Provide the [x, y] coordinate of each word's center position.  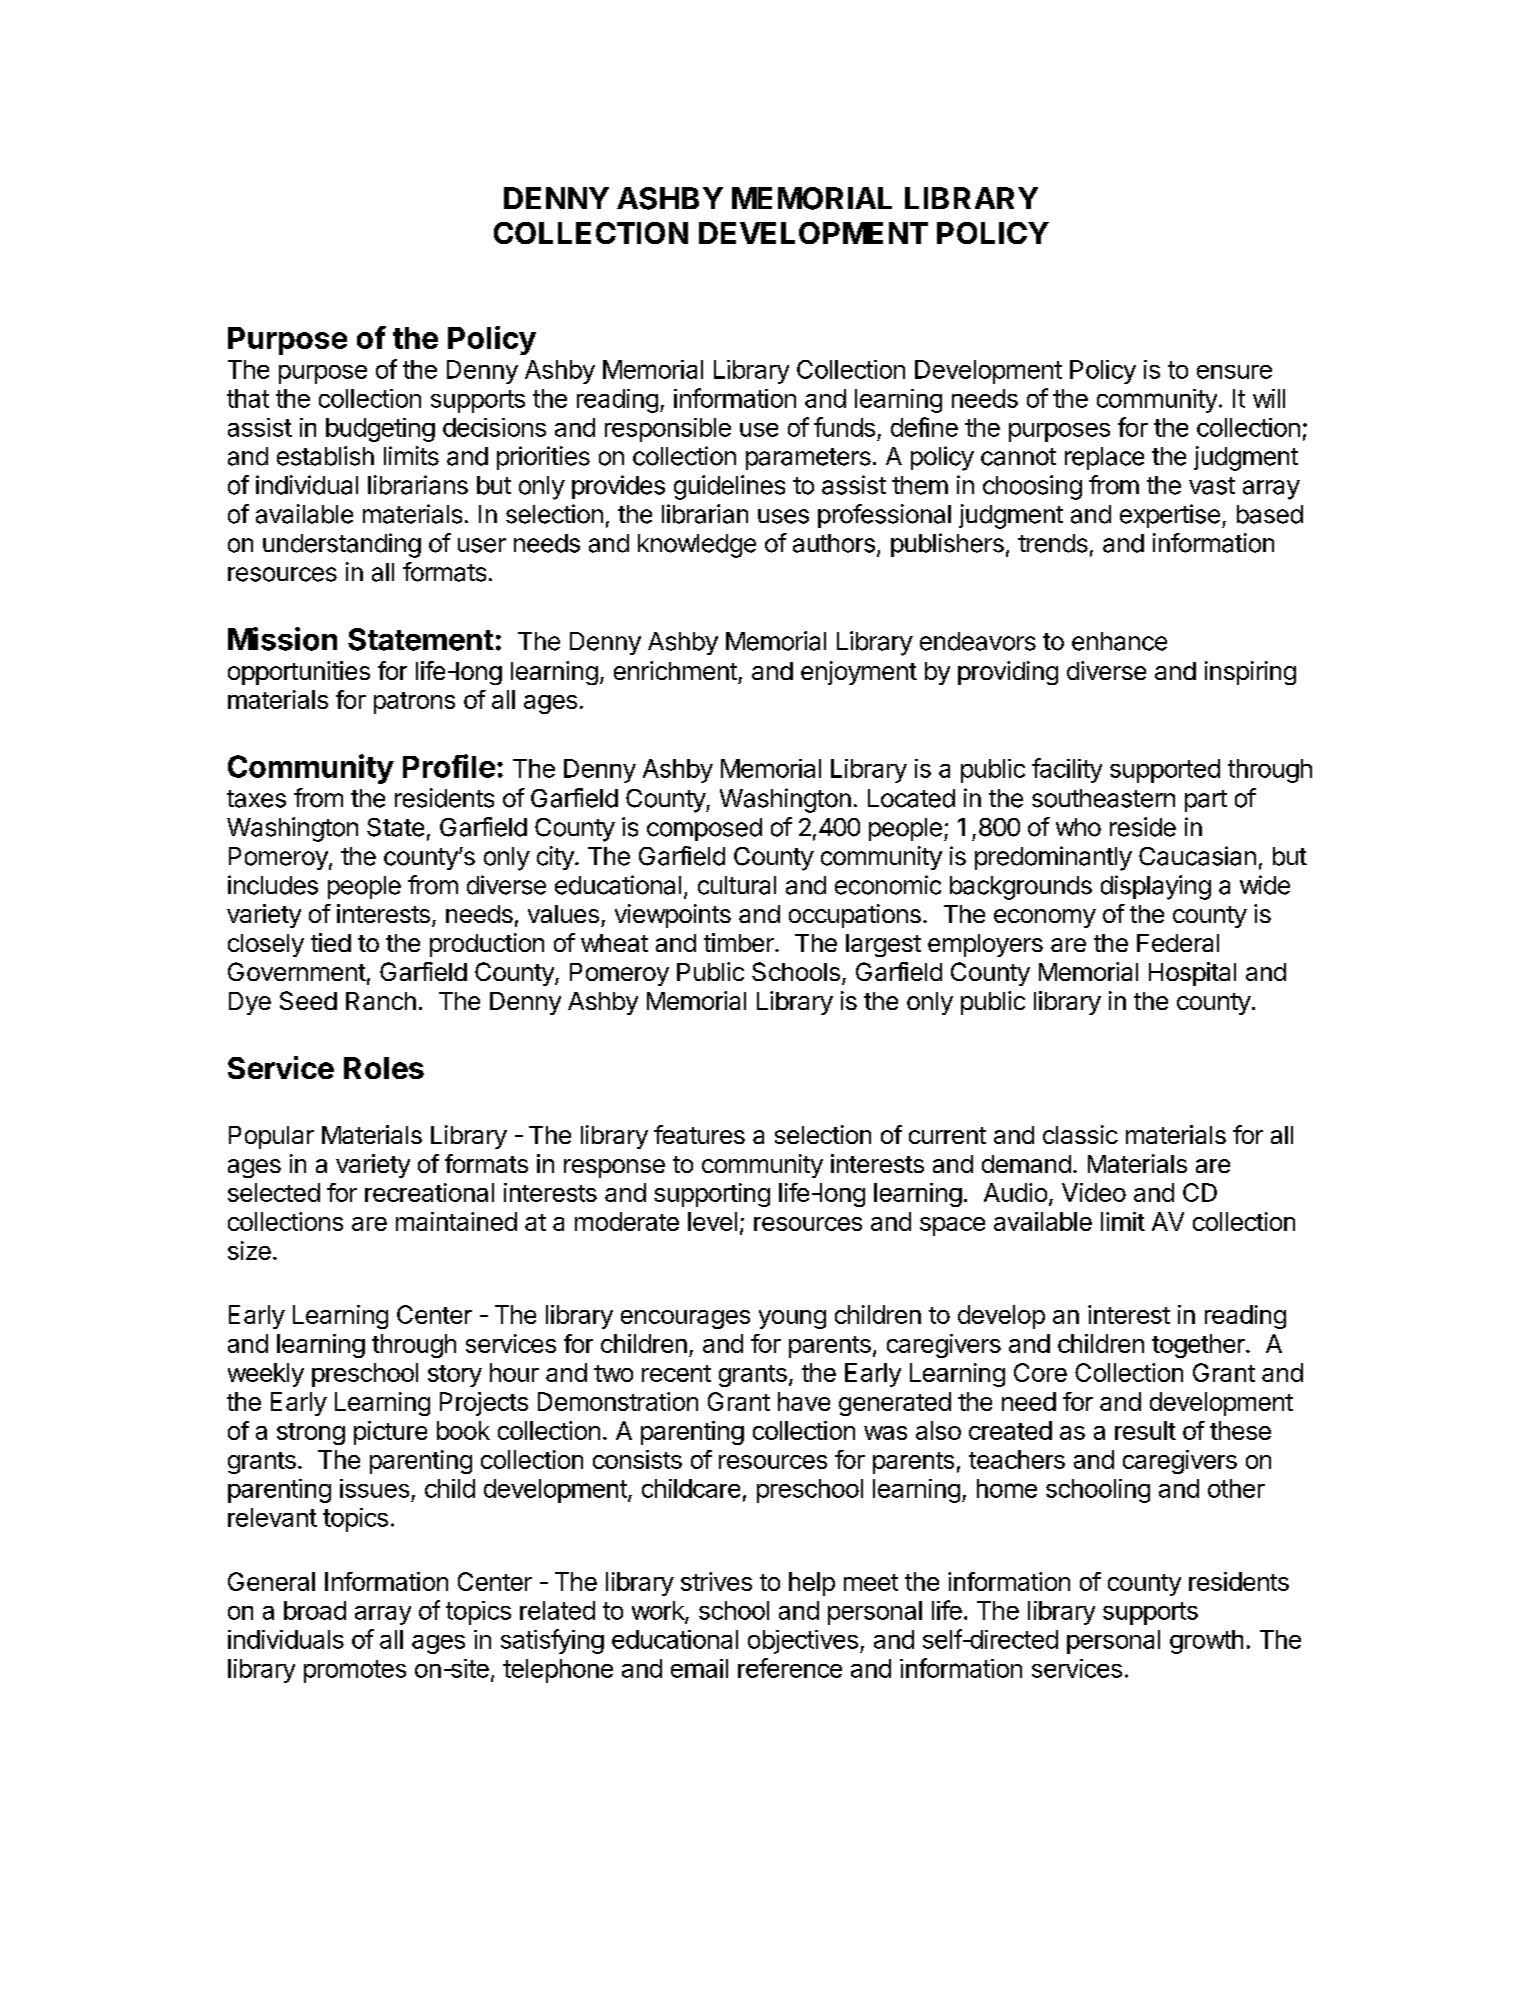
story [455, 1376]
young [792, 1319]
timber [740, 942]
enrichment [675, 670]
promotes [355, 1671]
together [1199, 1346]
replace [1104, 458]
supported [1165, 771]
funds [844, 427]
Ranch [381, 1001]
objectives [803, 1642]
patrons [414, 703]
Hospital [1192, 974]
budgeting [380, 430]
